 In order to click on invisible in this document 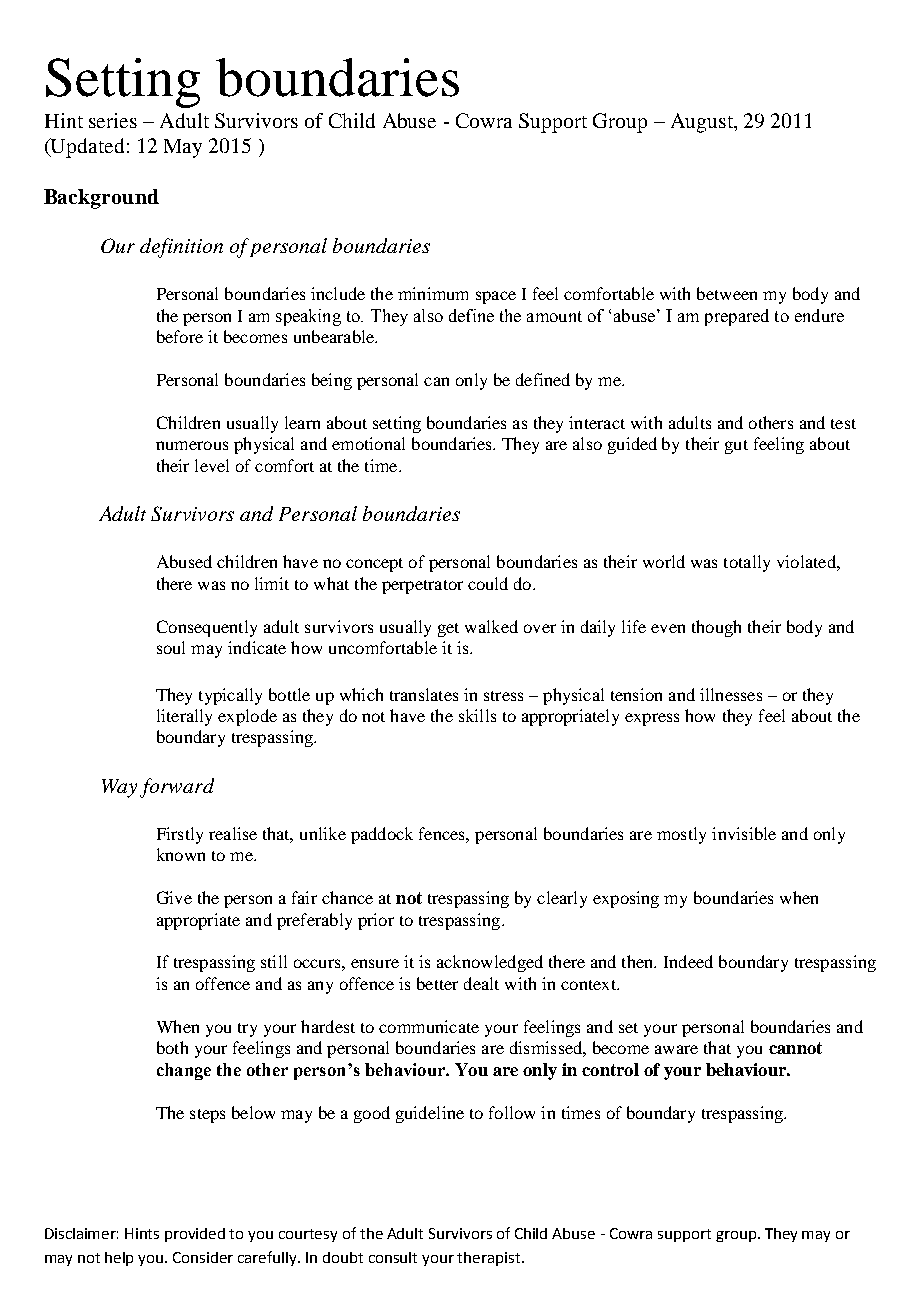, I will do `click(744, 833)`.
